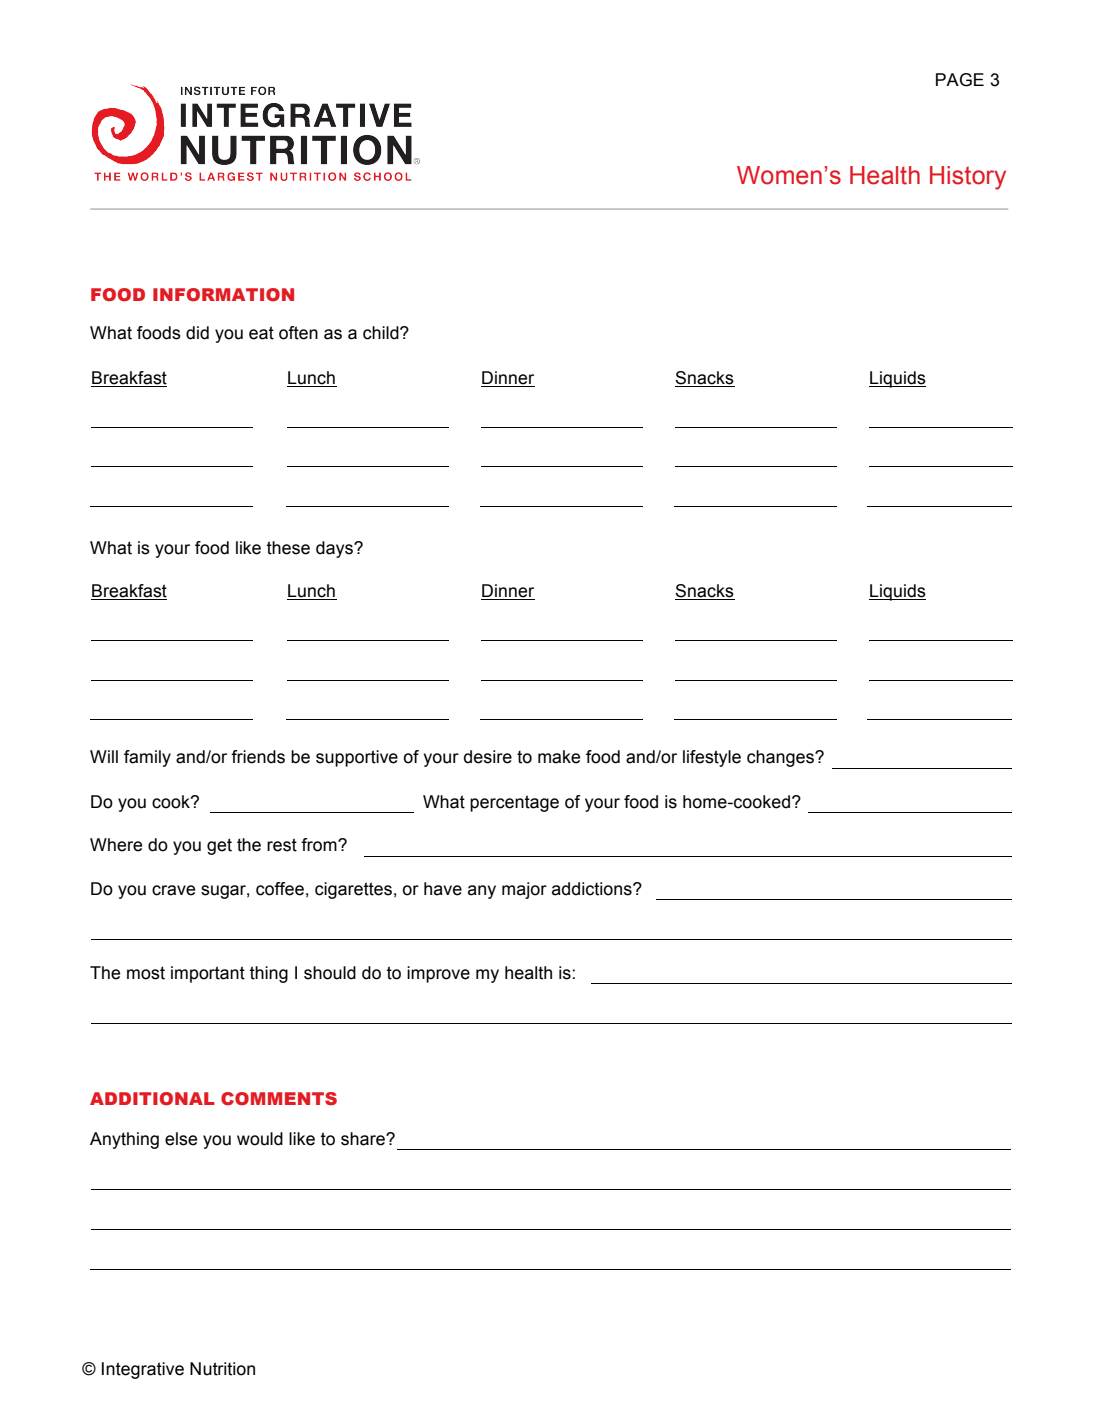 The image size is (1099, 1422). I want to click on share, so click(364, 1139).
